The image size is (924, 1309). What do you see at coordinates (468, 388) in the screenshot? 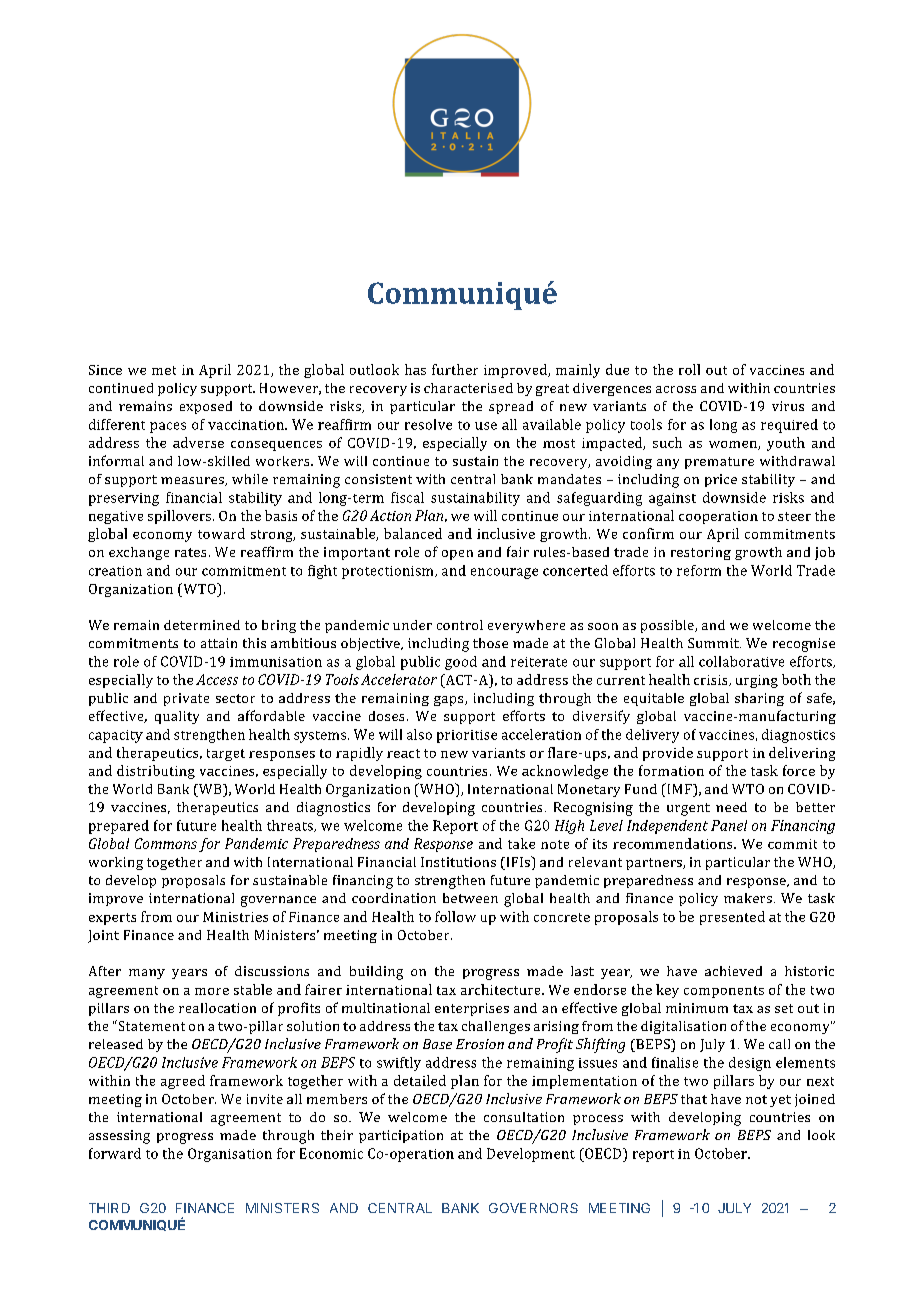
I see `characterised` at bounding box center [468, 388].
